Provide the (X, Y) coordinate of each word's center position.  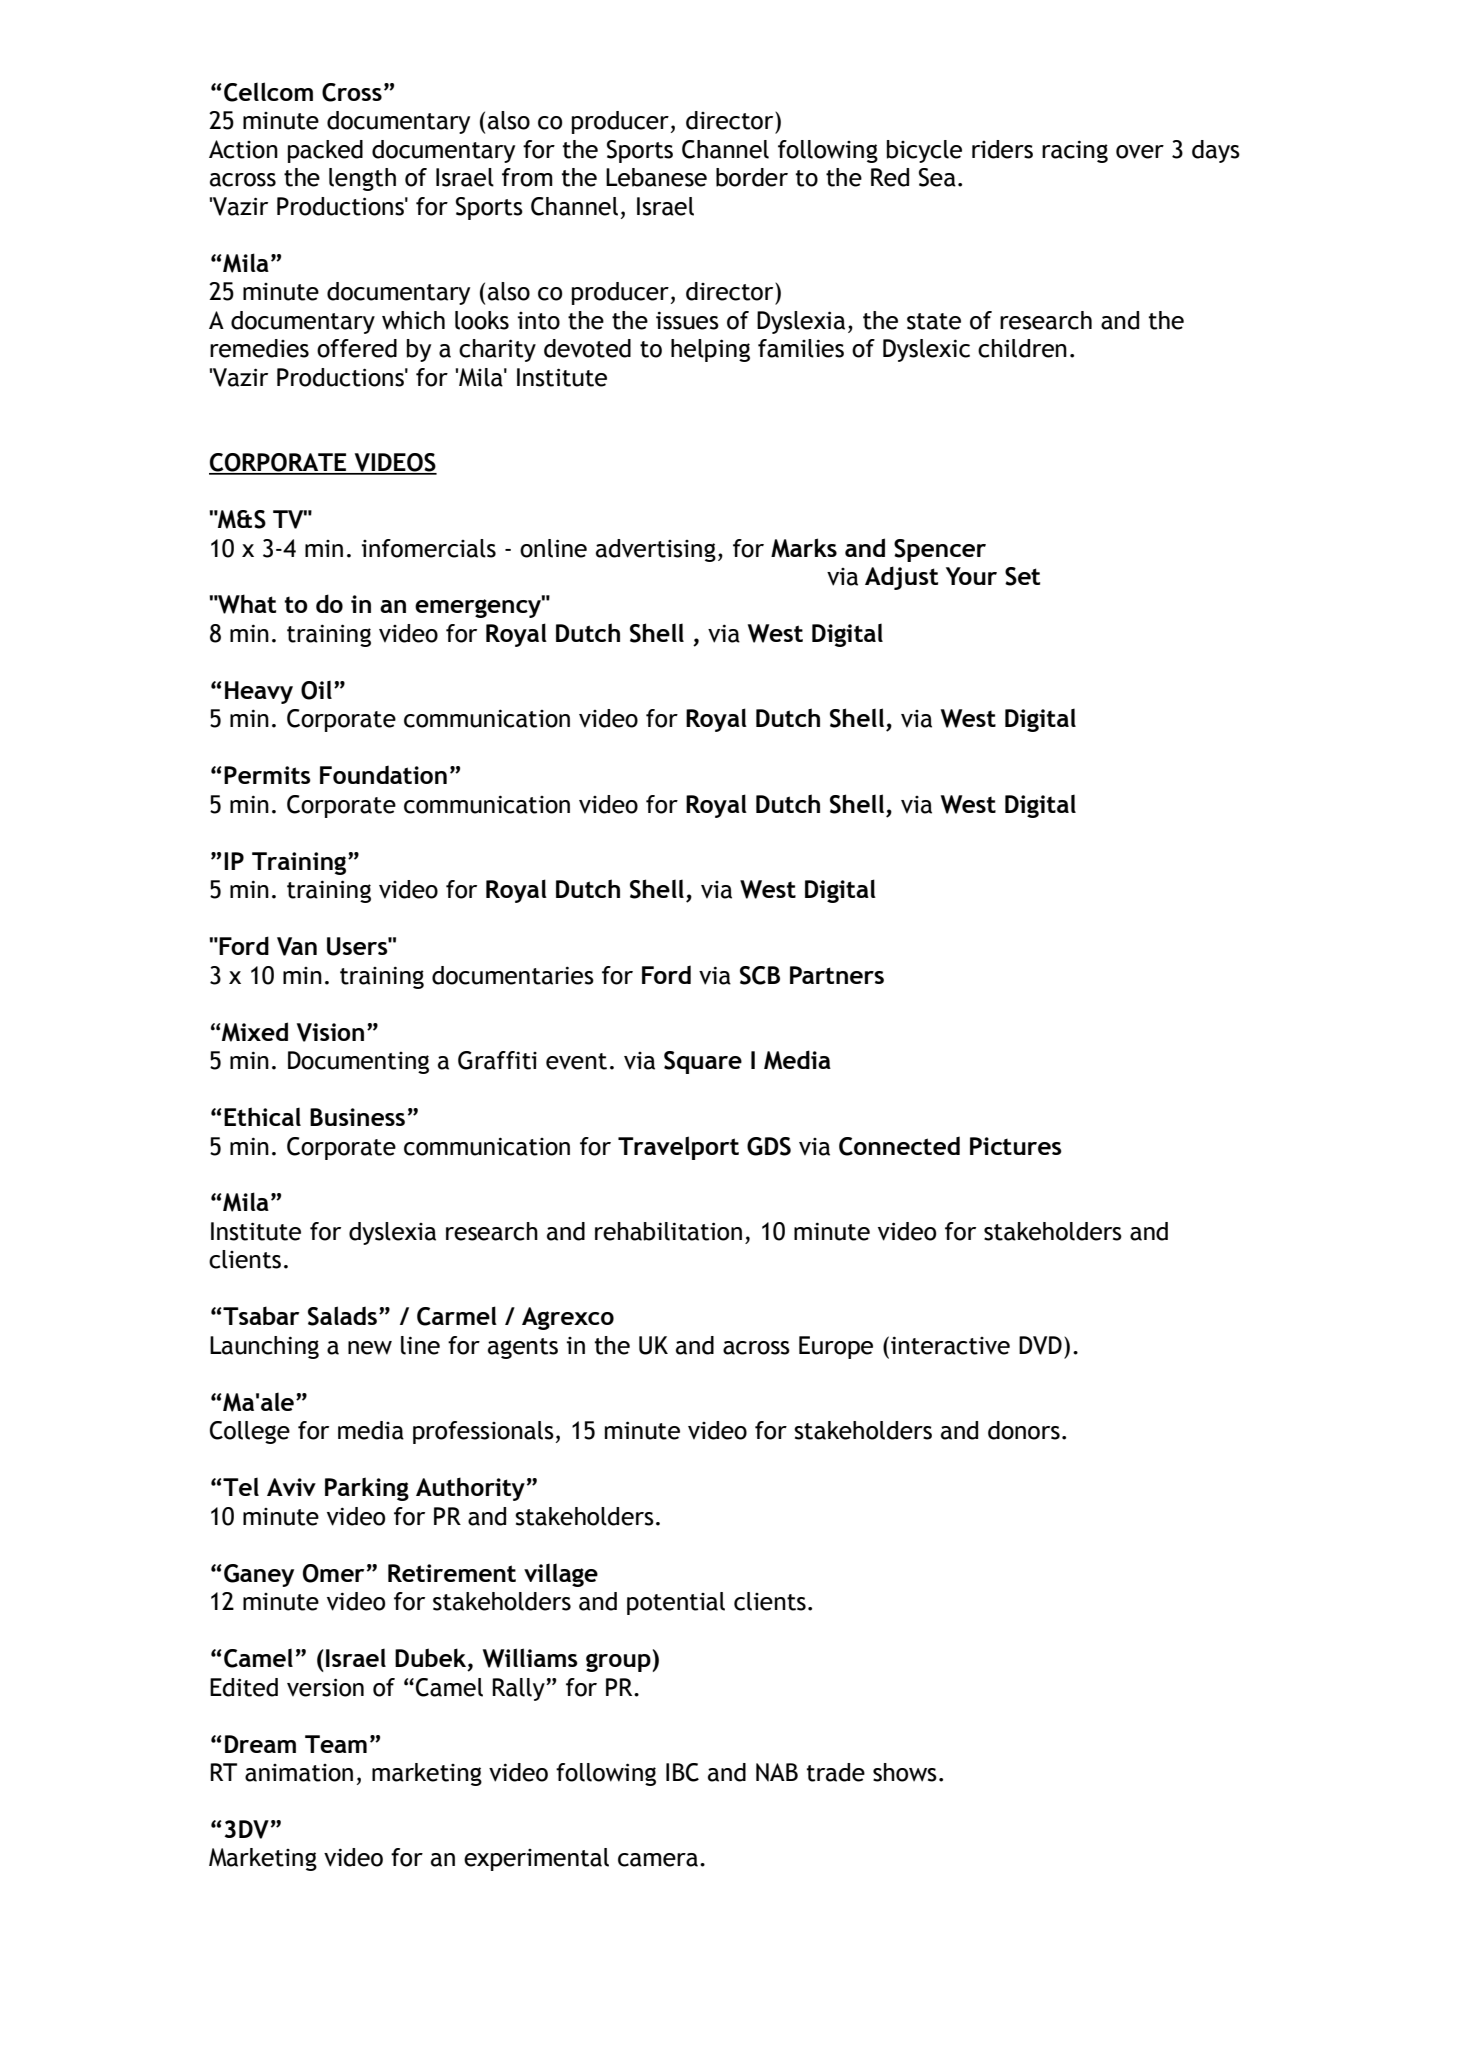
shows (905, 1772)
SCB (760, 975)
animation (299, 1773)
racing (1075, 151)
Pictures (1016, 1146)
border (752, 177)
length (362, 179)
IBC (682, 1772)
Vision (330, 1032)
